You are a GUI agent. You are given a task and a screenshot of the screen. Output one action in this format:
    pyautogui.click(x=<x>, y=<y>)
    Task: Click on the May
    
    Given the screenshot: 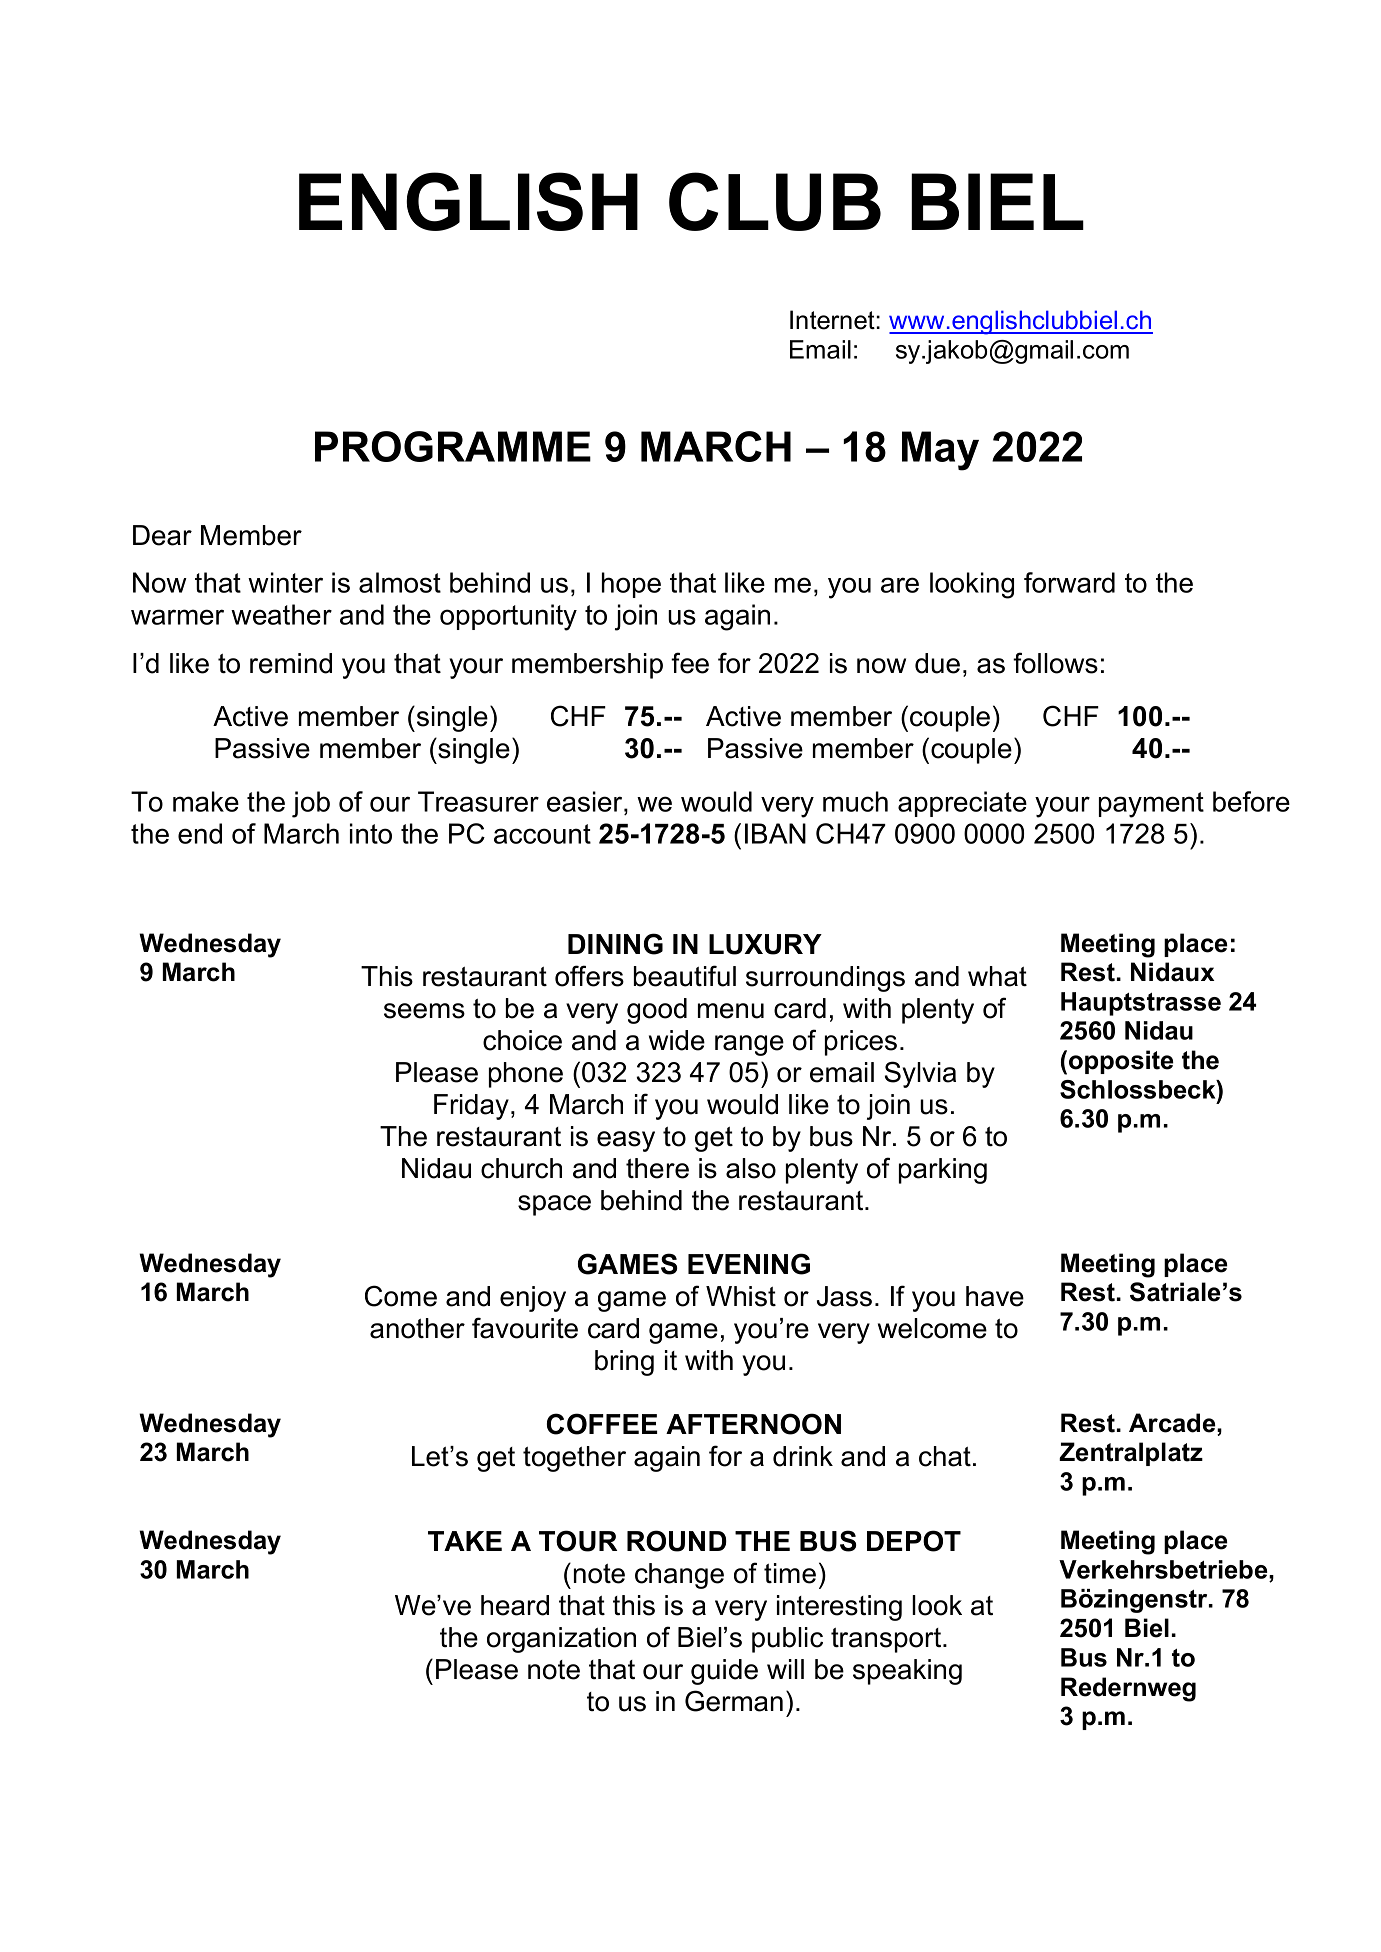 What is the action you would take?
    pyautogui.click(x=940, y=451)
